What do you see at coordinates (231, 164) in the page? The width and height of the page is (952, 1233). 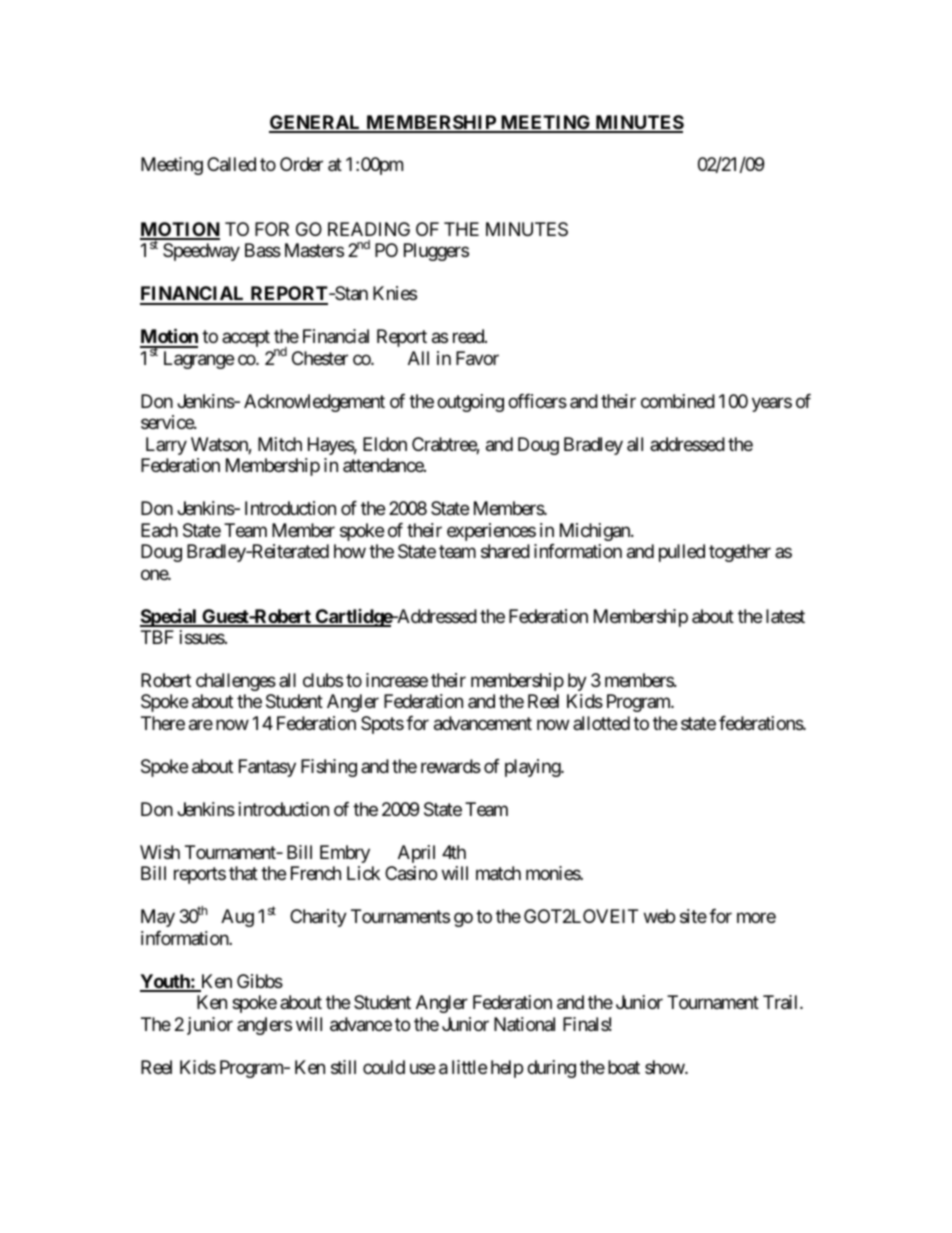 I see `Called` at bounding box center [231, 164].
